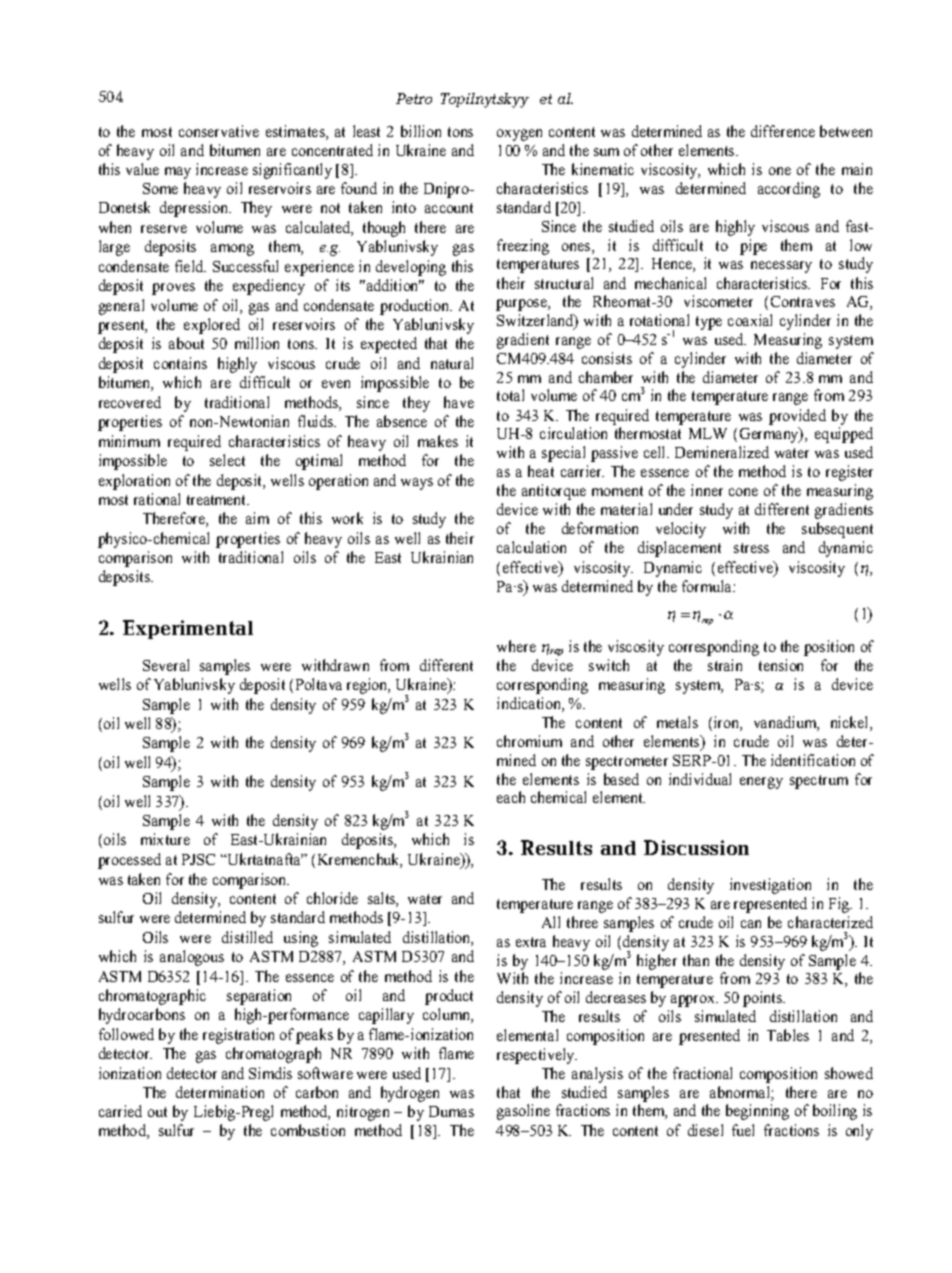 The height and width of the page is (1273, 952). I want to click on natural, so click(452, 363).
